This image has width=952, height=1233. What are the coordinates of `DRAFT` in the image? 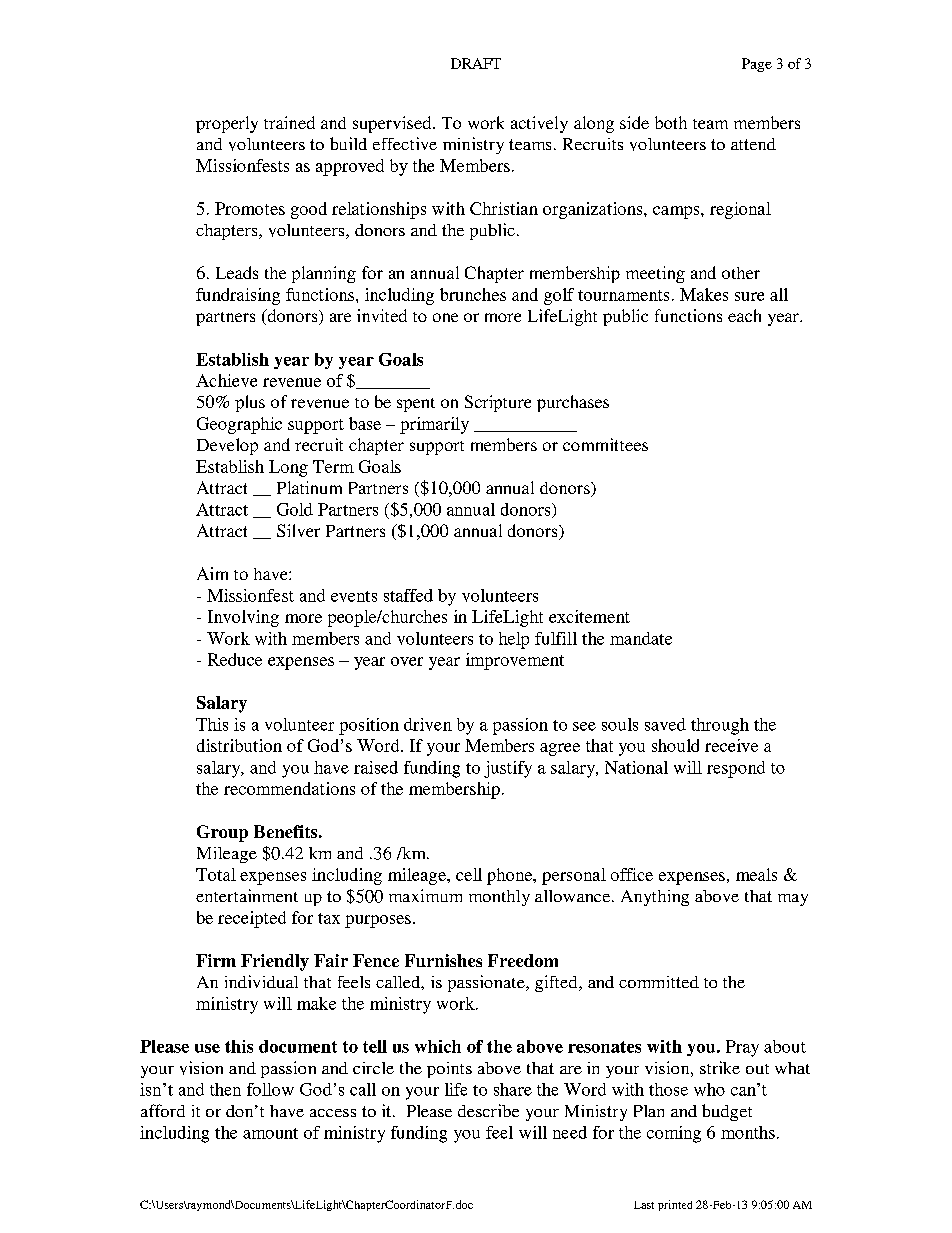 It's located at (476, 63).
